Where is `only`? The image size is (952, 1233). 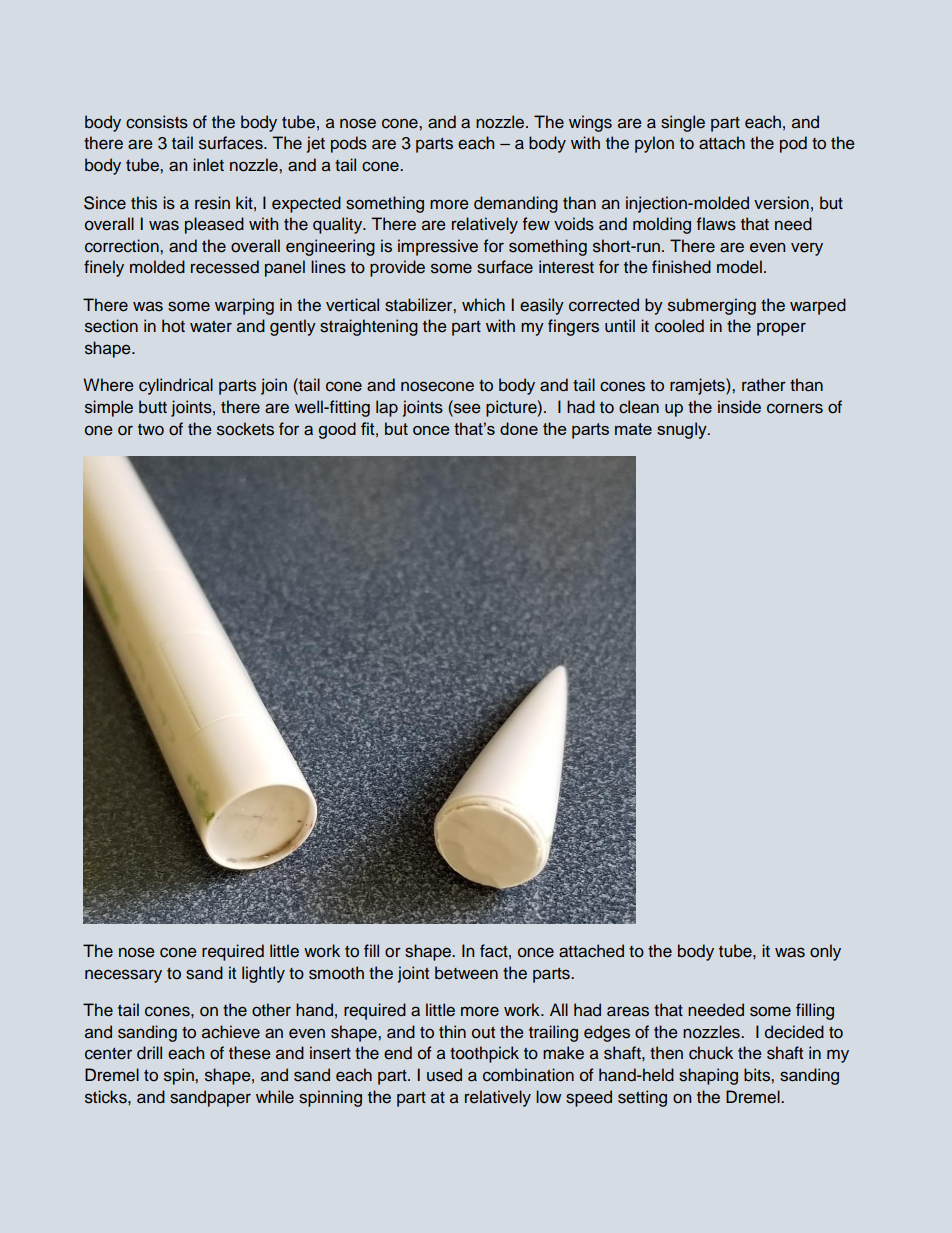 only is located at coordinates (825, 952).
